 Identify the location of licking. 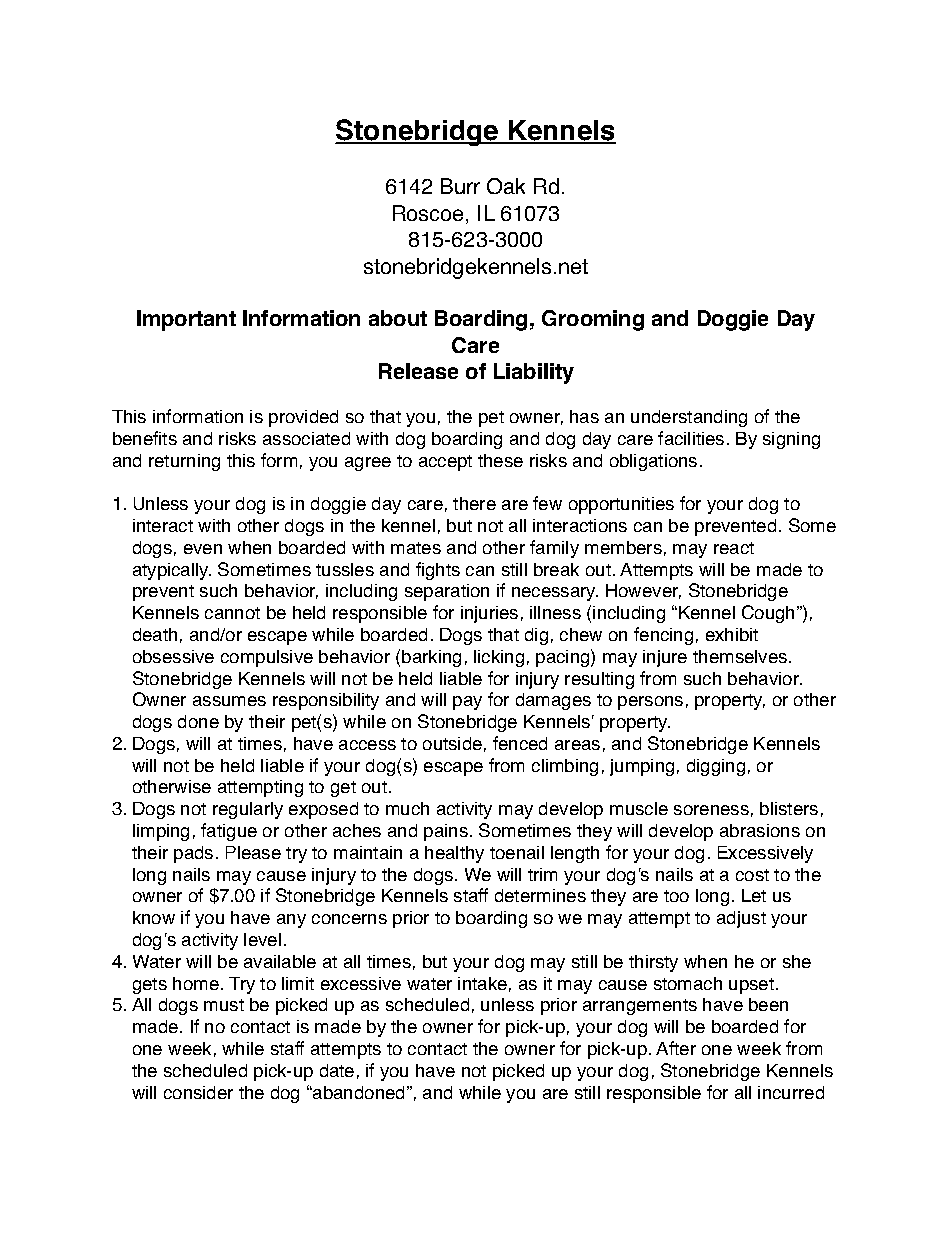
(499, 658).
